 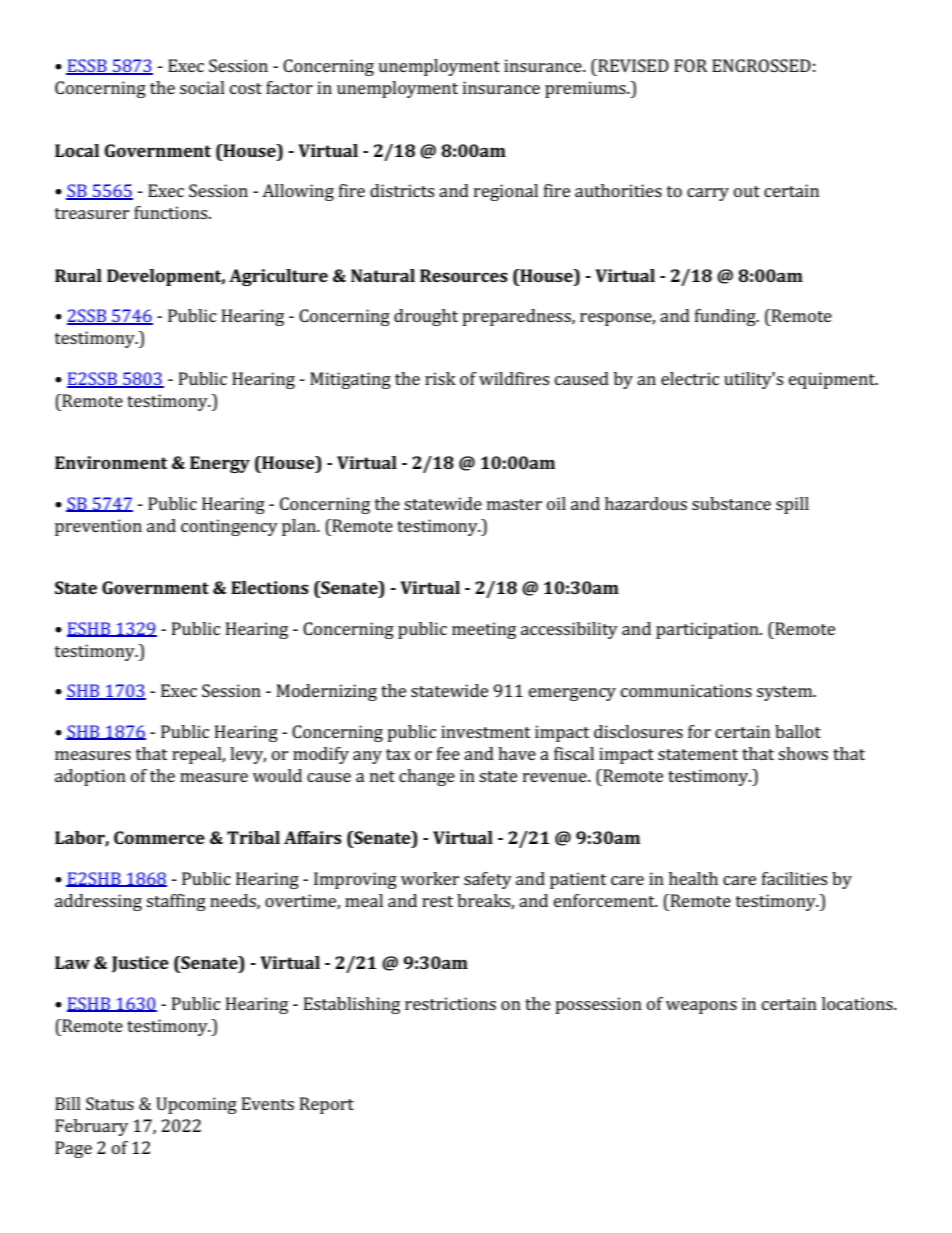 What do you see at coordinates (90, 777) in the document?
I see `adoption` at bounding box center [90, 777].
